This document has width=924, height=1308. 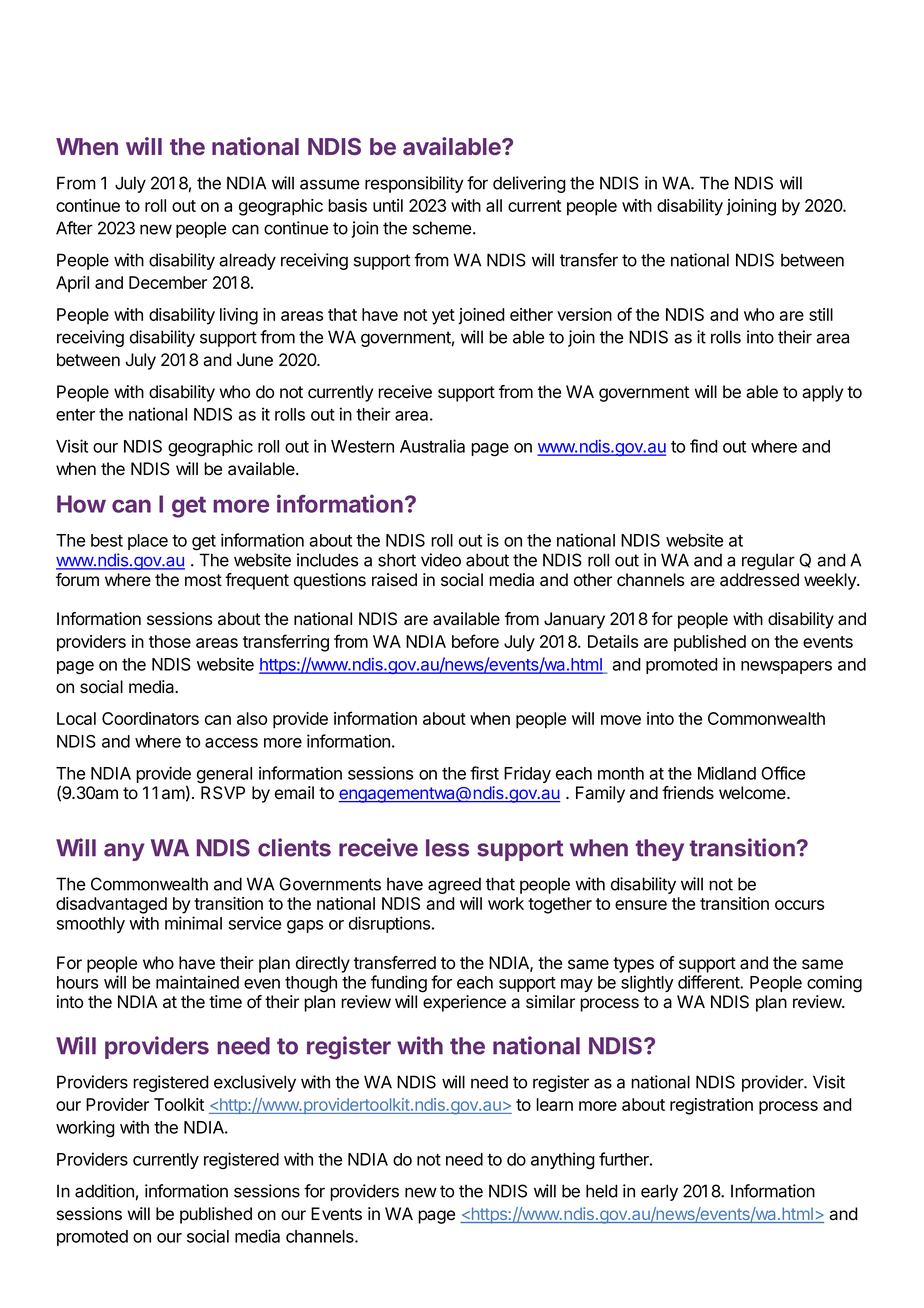 What do you see at coordinates (821, 314) in the document?
I see `still` at bounding box center [821, 314].
